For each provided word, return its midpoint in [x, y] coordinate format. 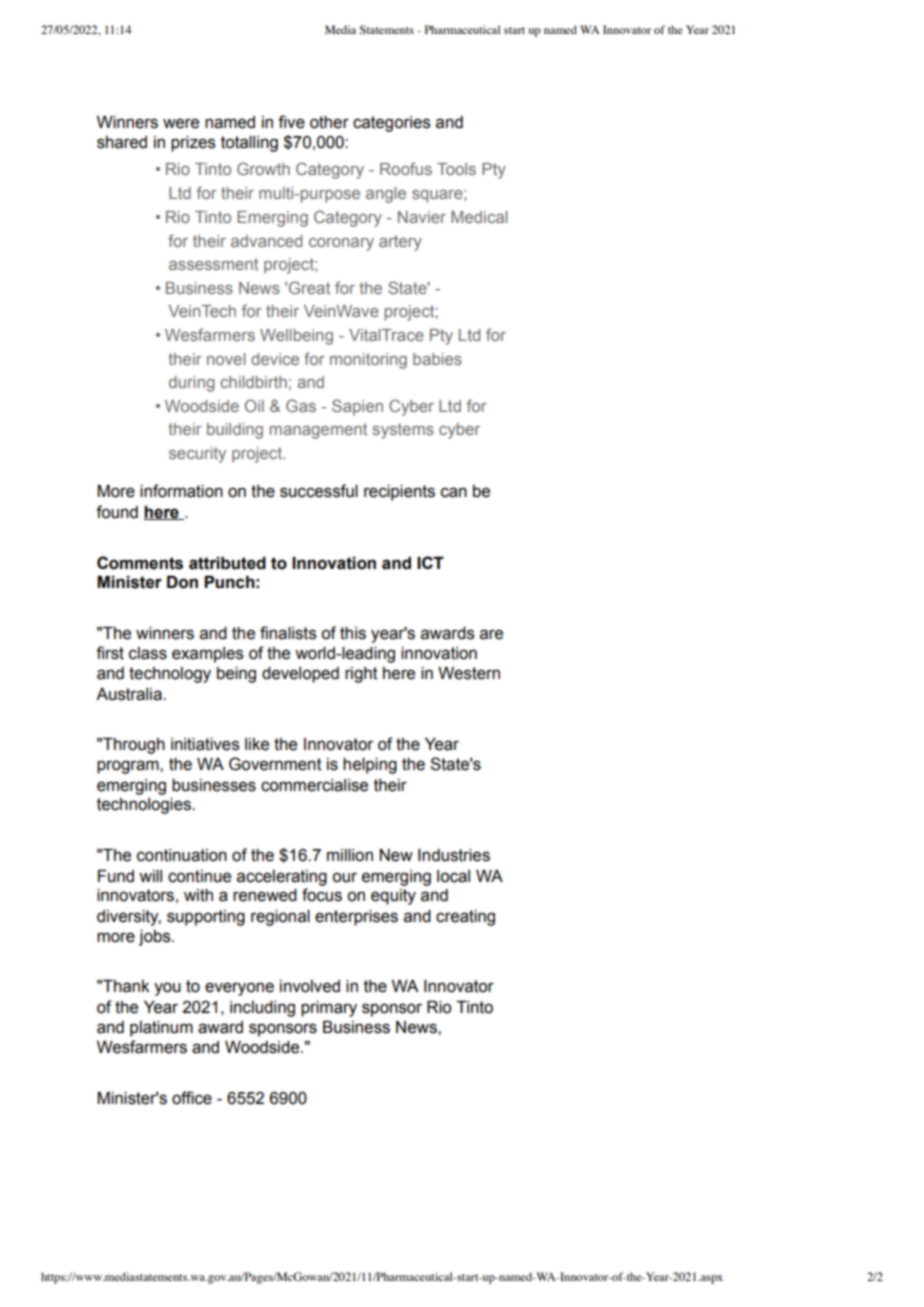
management [318, 431]
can [454, 492]
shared [122, 142]
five [291, 122]
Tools [456, 169]
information [181, 491]
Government [275, 764]
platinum [161, 1029]
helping [370, 766]
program [129, 767]
